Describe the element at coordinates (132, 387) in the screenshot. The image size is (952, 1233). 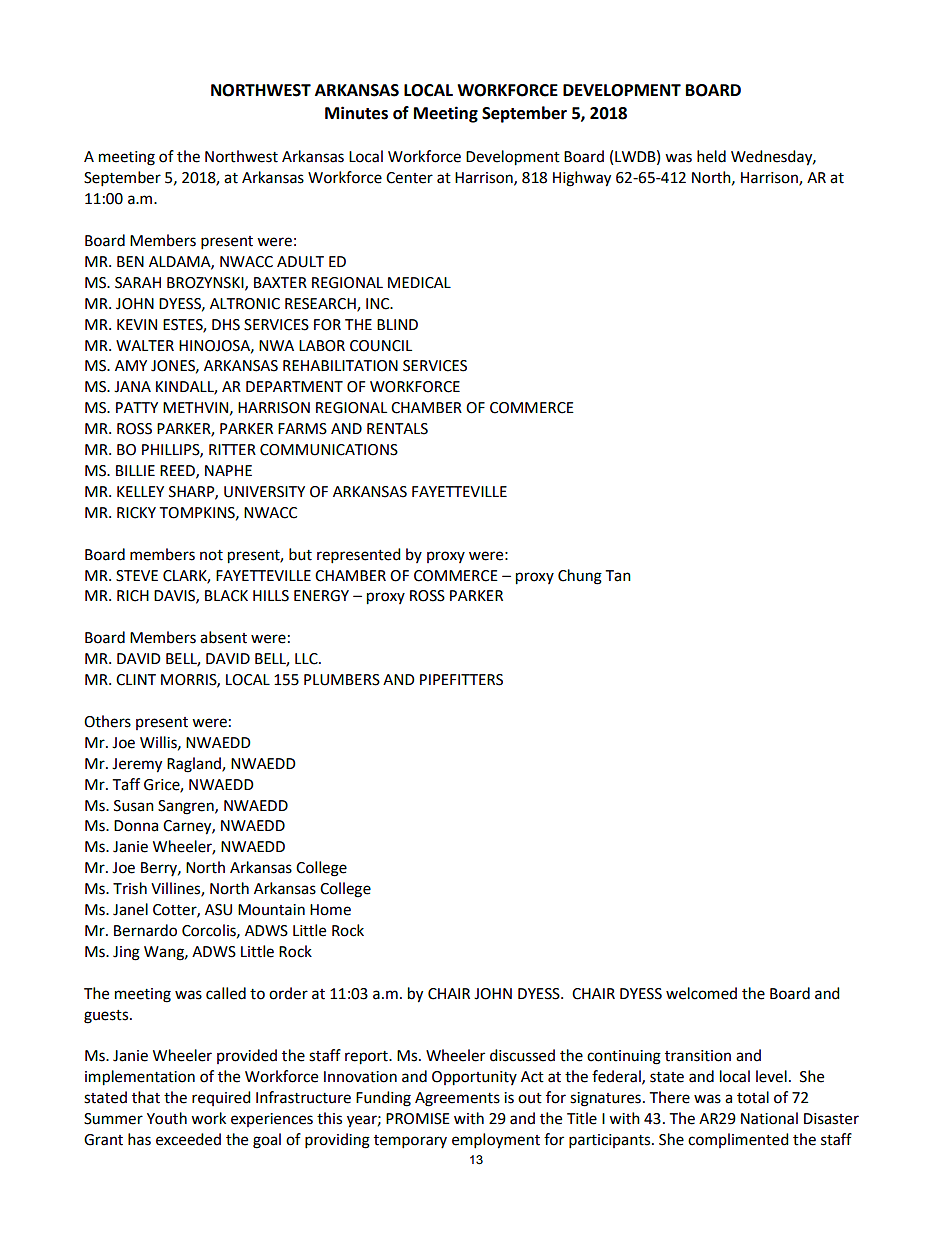
I see `JANA` at that location.
